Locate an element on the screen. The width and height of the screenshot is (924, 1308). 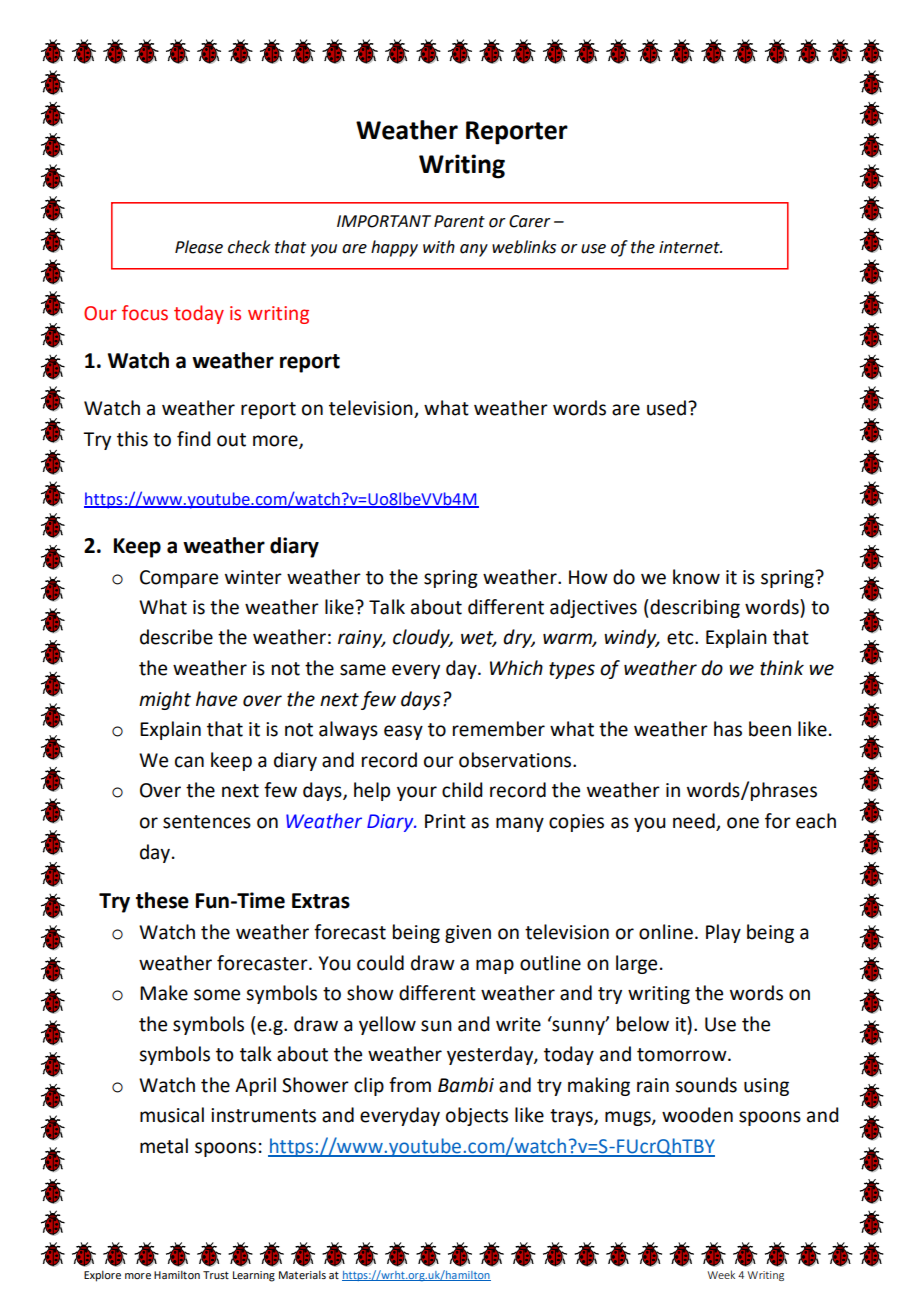
Which is located at coordinates (516, 668).
